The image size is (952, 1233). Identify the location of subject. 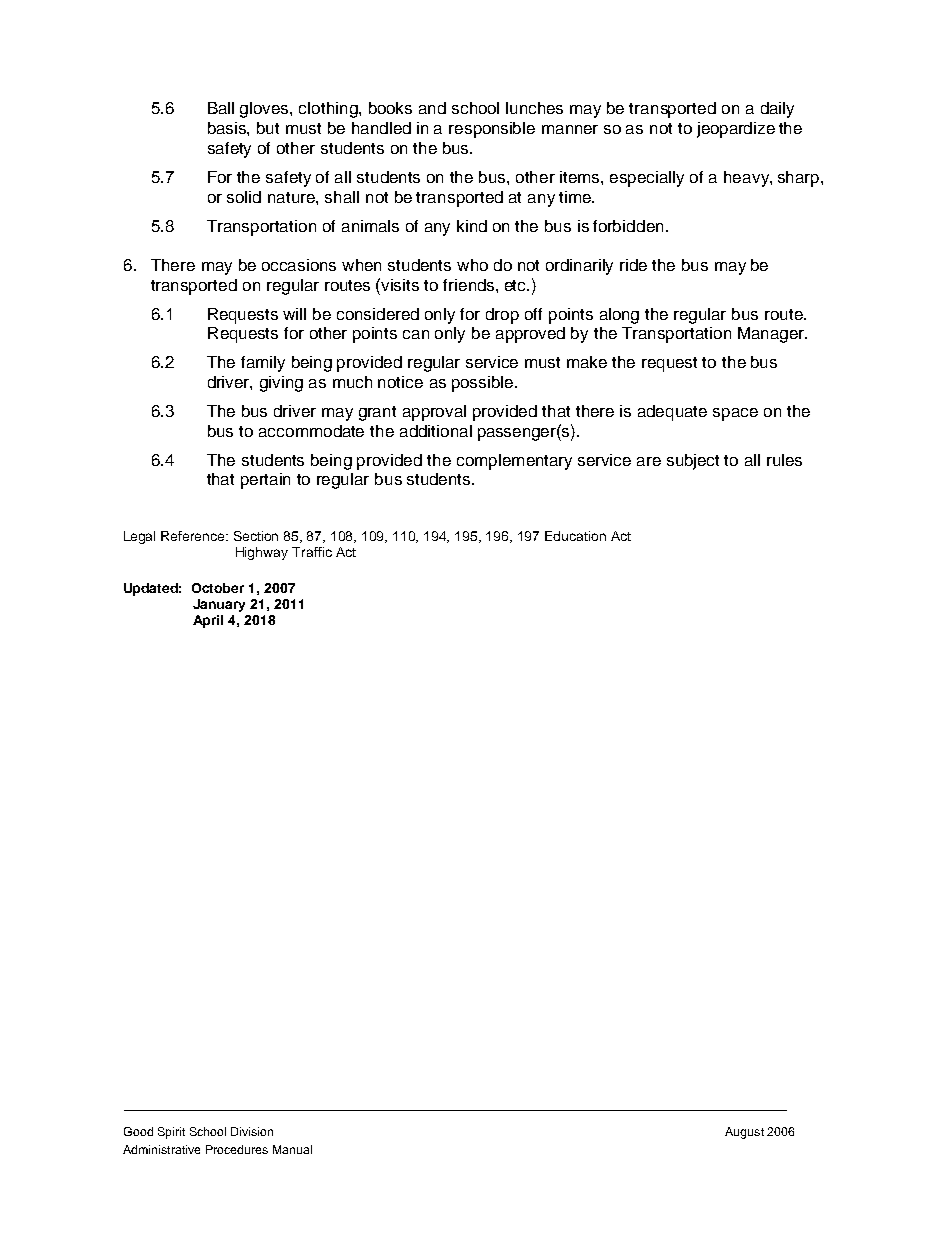
(693, 462).
